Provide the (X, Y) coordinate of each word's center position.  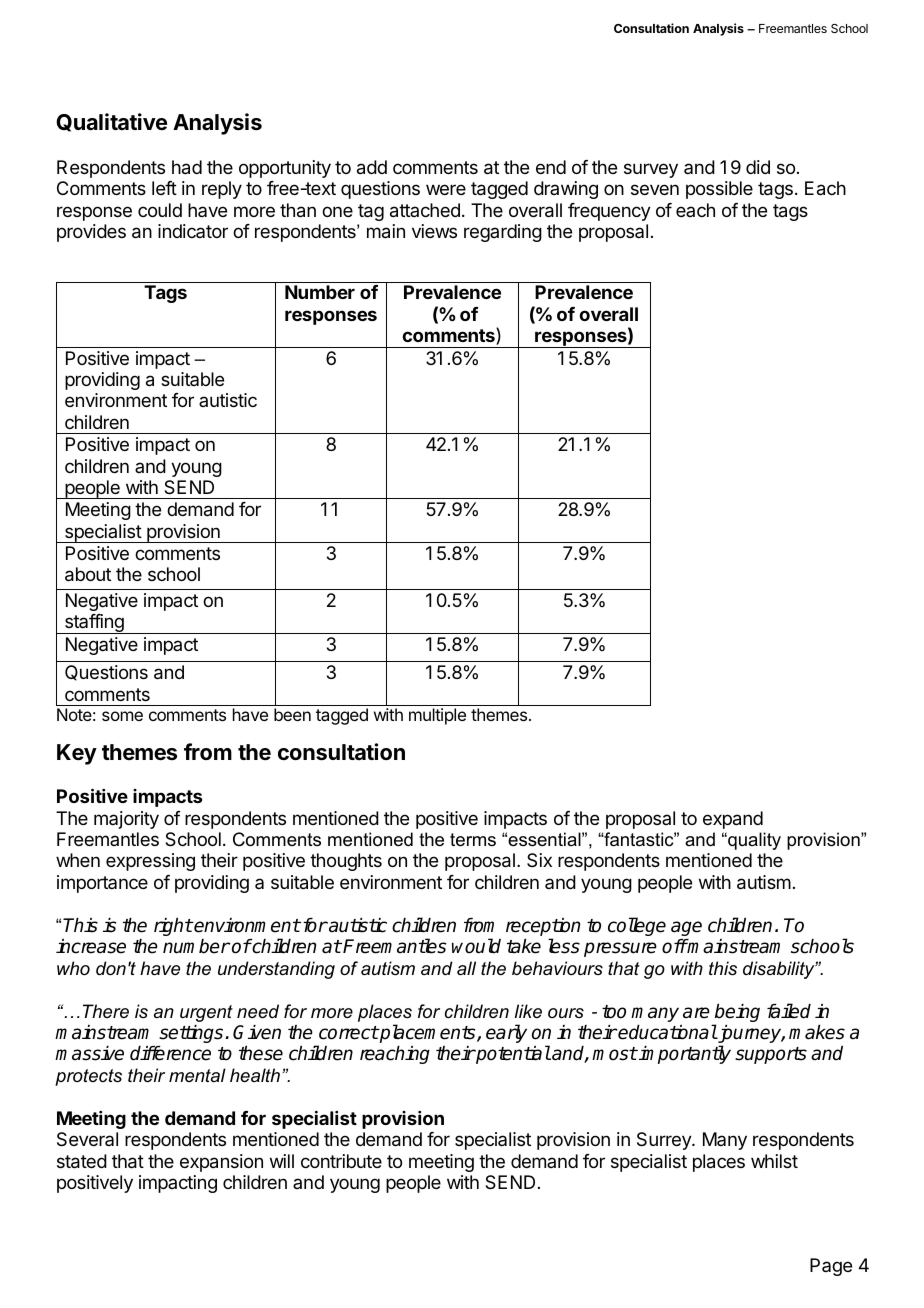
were (446, 189)
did (758, 167)
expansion (221, 1163)
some (122, 716)
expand (733, 820)
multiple (437, 716)
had (187, 167)
